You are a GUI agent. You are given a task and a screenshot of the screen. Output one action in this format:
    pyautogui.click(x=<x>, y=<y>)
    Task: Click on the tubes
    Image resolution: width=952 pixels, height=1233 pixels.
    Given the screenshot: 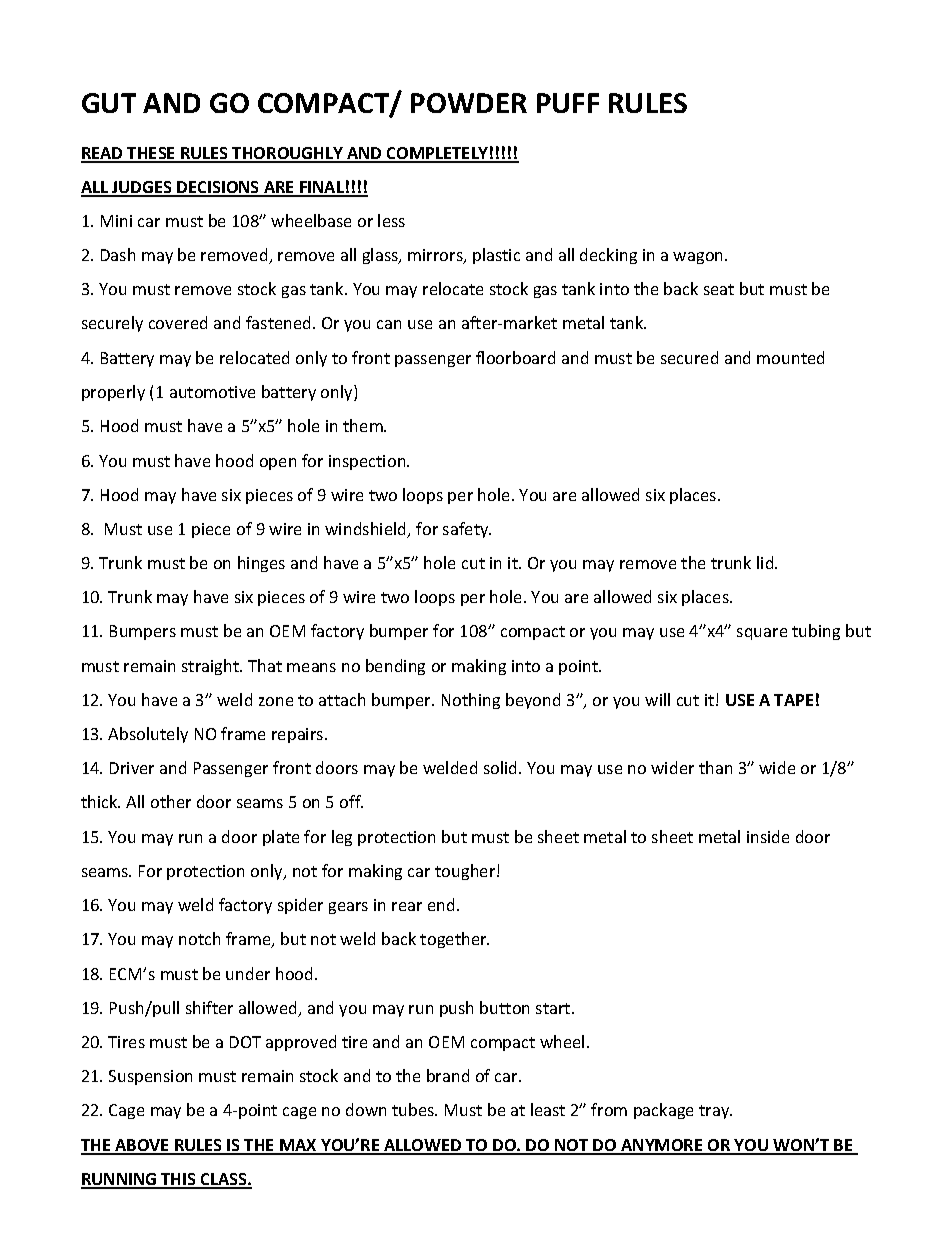 What is the action you would take?
    pyautogui.click(x=414, y=1109)
